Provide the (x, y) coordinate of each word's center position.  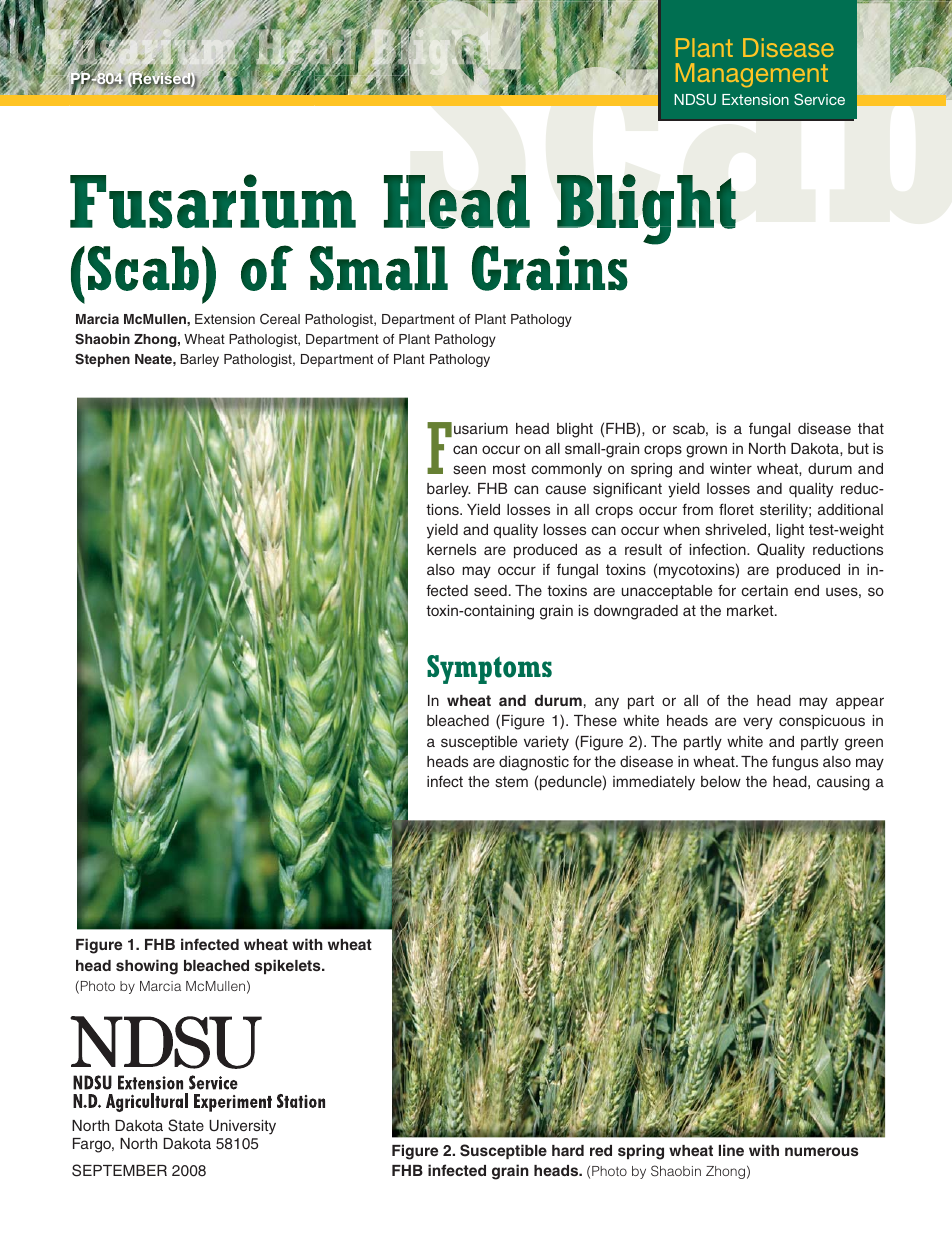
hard (568, 1150)
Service (819, 99)
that (871, 428)
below (721, 781)
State (186, 1125)
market (751, 610)
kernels (451, 549)
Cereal (280, 319)
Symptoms (489, 669)
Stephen (102, 360)
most (509, 468)
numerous (822, 1151)
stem (511, 781)
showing (147, 967)
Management (752, 75)
